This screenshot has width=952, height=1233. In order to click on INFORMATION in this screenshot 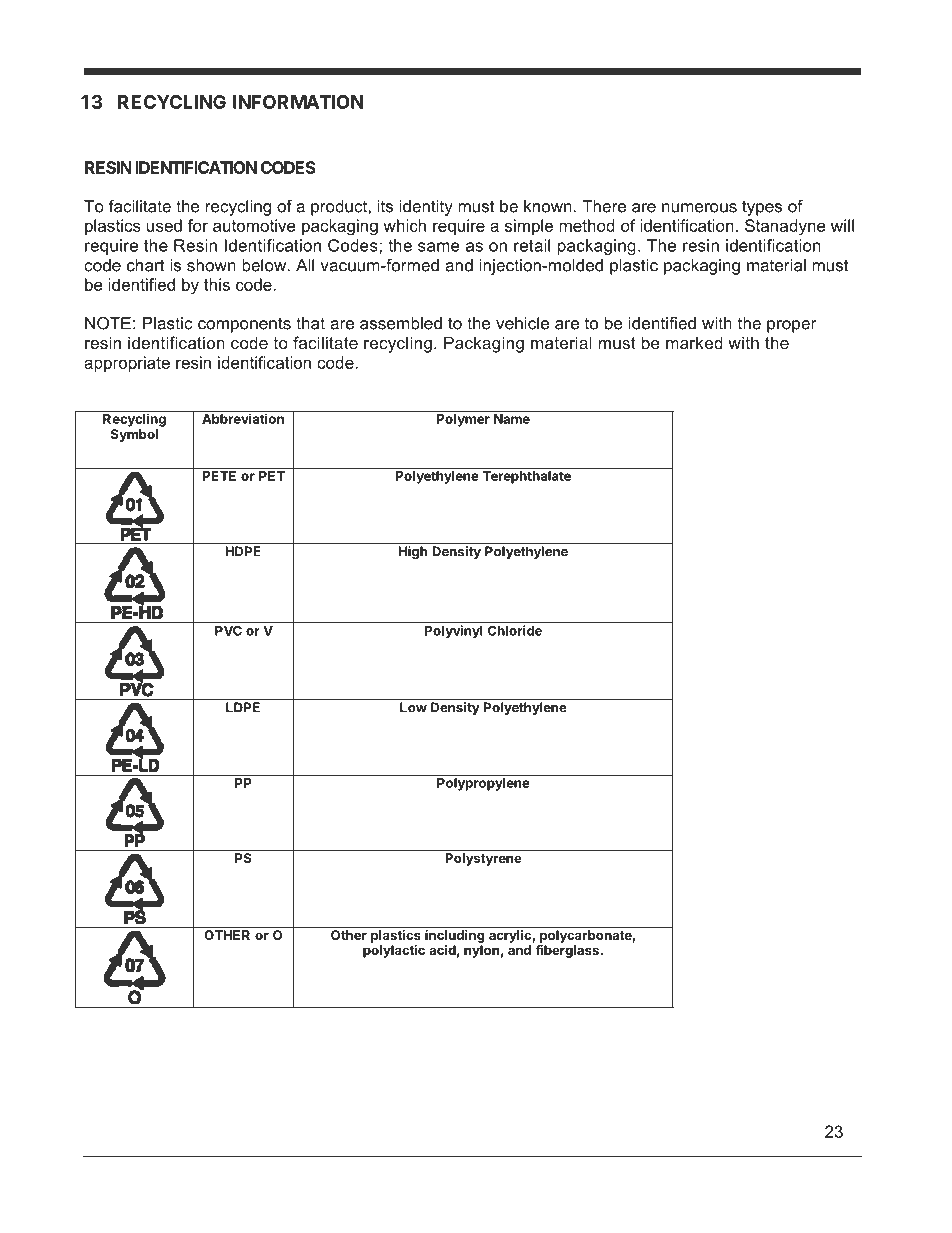, I will do `click(298, 102)`.
